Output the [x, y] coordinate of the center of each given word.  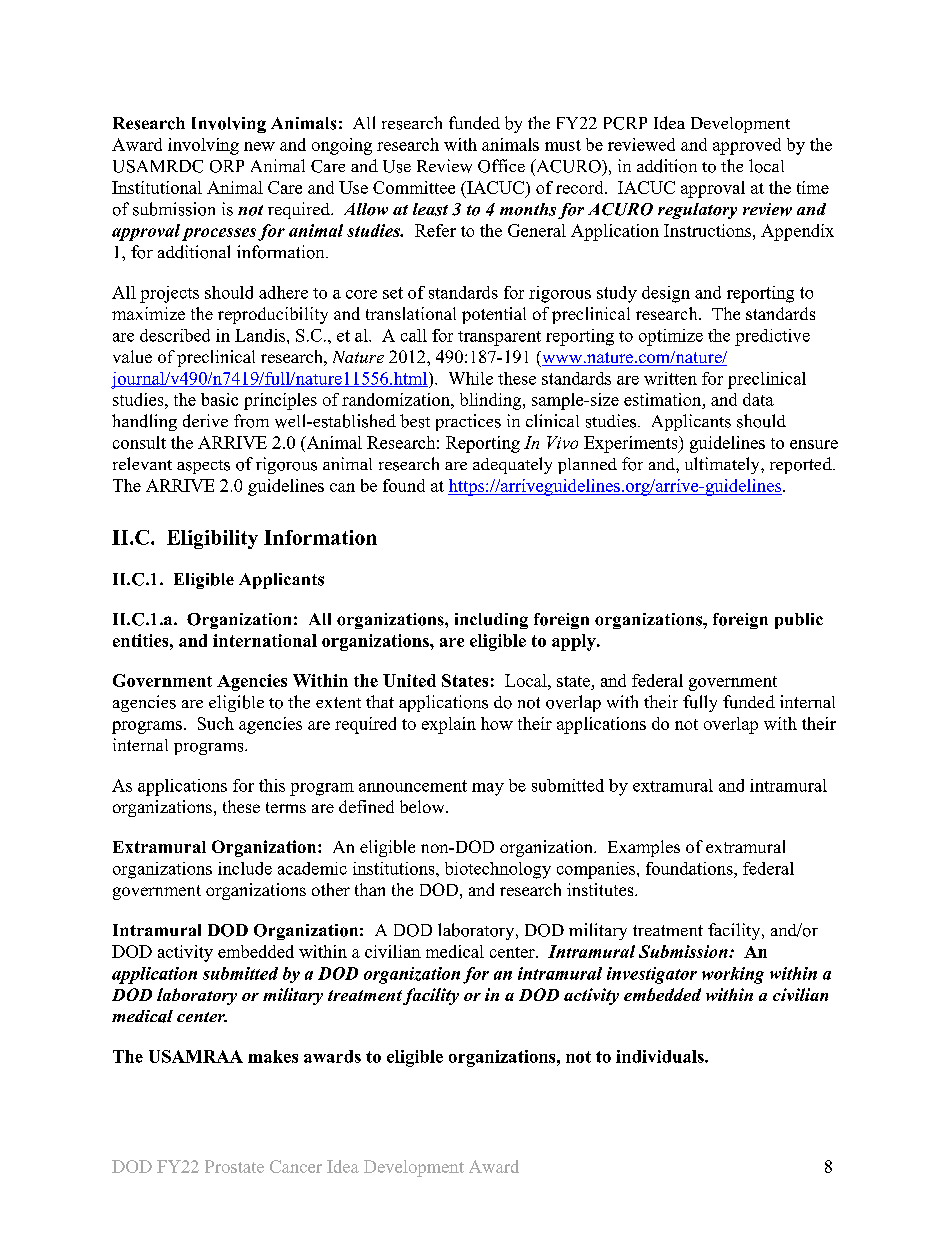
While [471, 378]
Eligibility [212, 539]
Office [501, 166]
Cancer [296, 1166]
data [758, 399]
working [733, 975]
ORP [227, 166]
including [491, 621]
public [799, 621]
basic [219, 399]
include [245, 868]
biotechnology [498, 870]
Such [216, 723]
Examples [644, 848]
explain [449, 725]
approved [747, 146]
